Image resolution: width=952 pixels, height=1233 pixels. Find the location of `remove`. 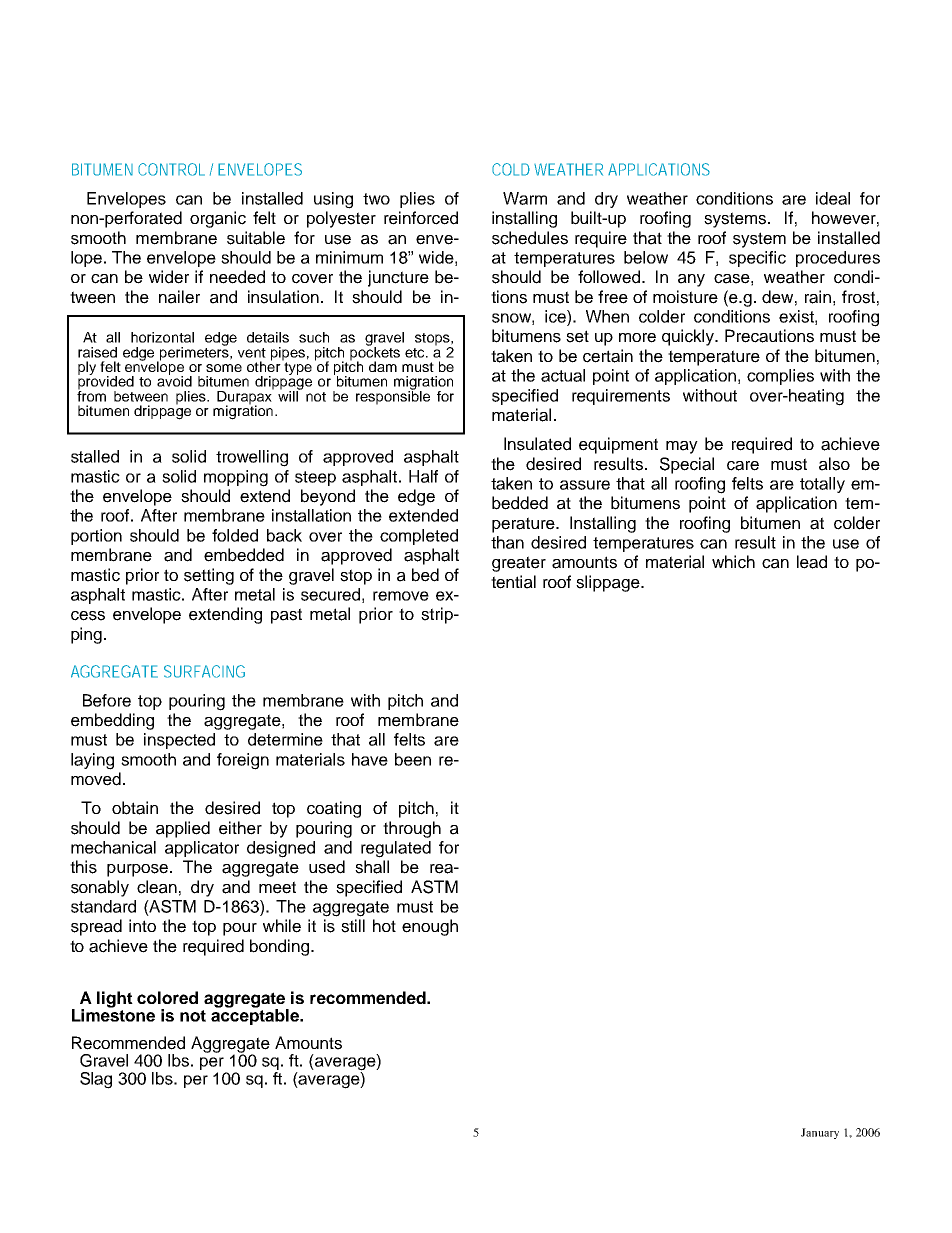

remove is located at coordinates (401, 596).
